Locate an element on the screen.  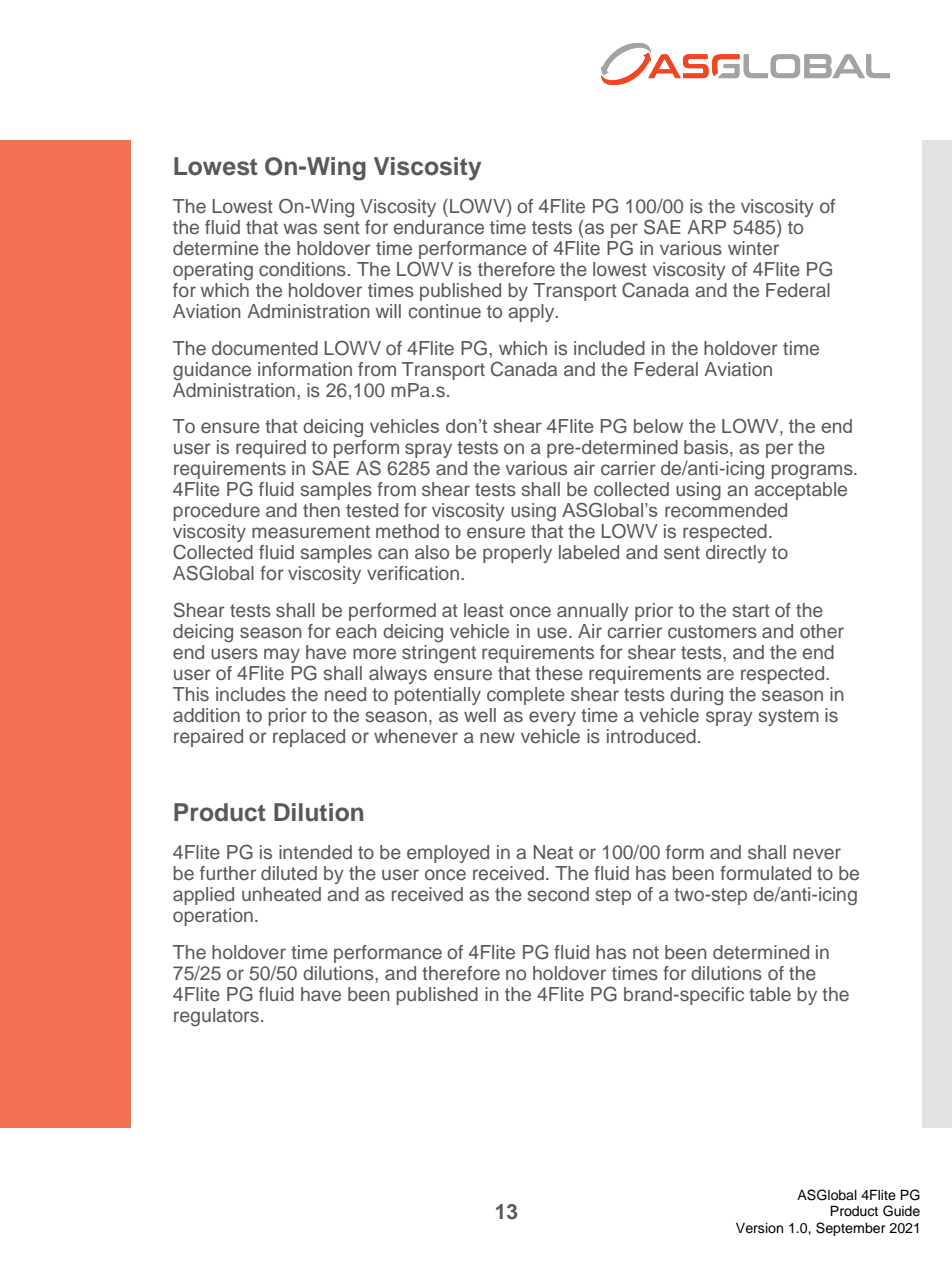
properly is located at coordinates (517, 554).
